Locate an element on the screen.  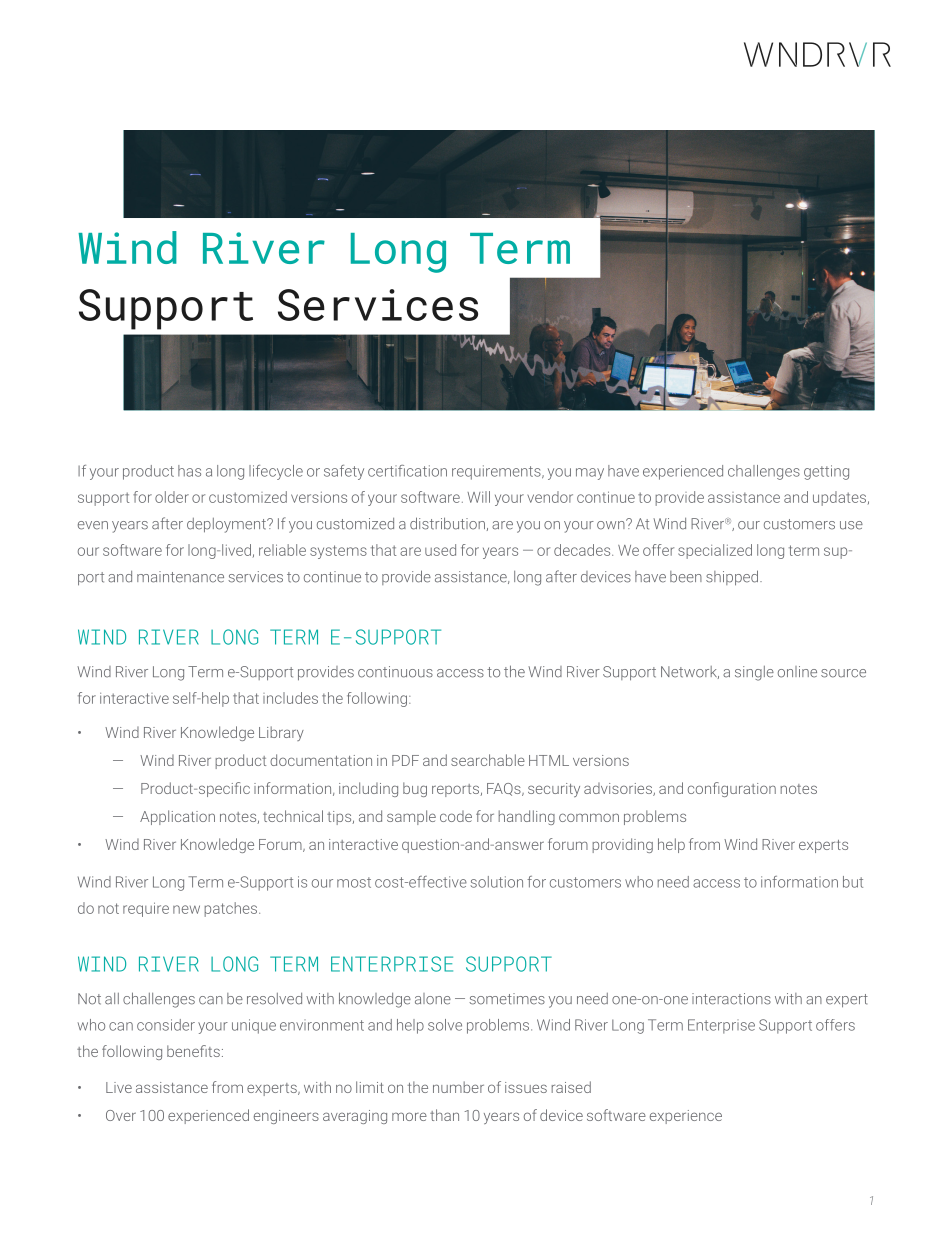
providing is located at coordinates (622, 845).
